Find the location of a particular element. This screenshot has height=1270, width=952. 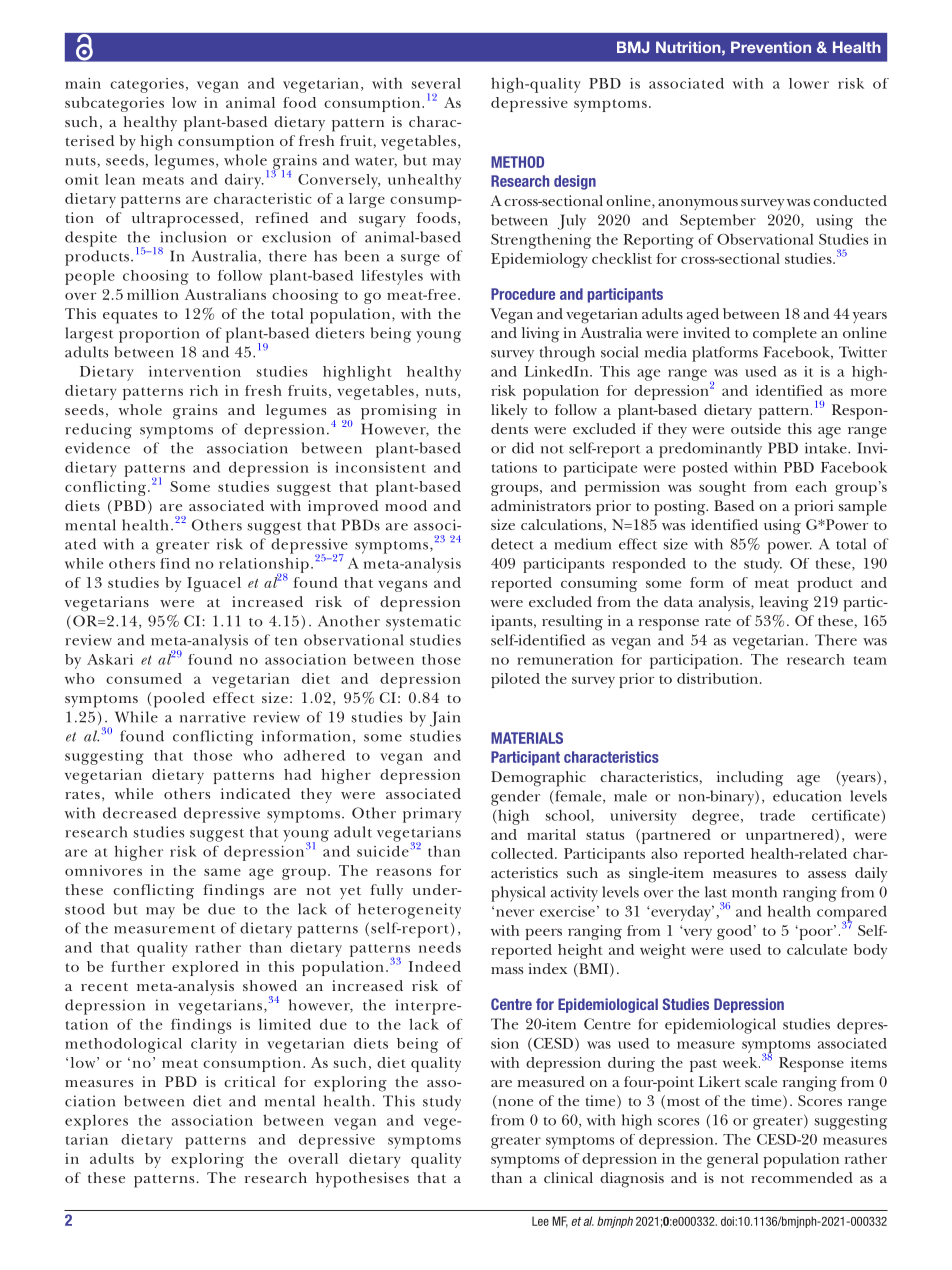

outside is located at coordinates (756, 428).
